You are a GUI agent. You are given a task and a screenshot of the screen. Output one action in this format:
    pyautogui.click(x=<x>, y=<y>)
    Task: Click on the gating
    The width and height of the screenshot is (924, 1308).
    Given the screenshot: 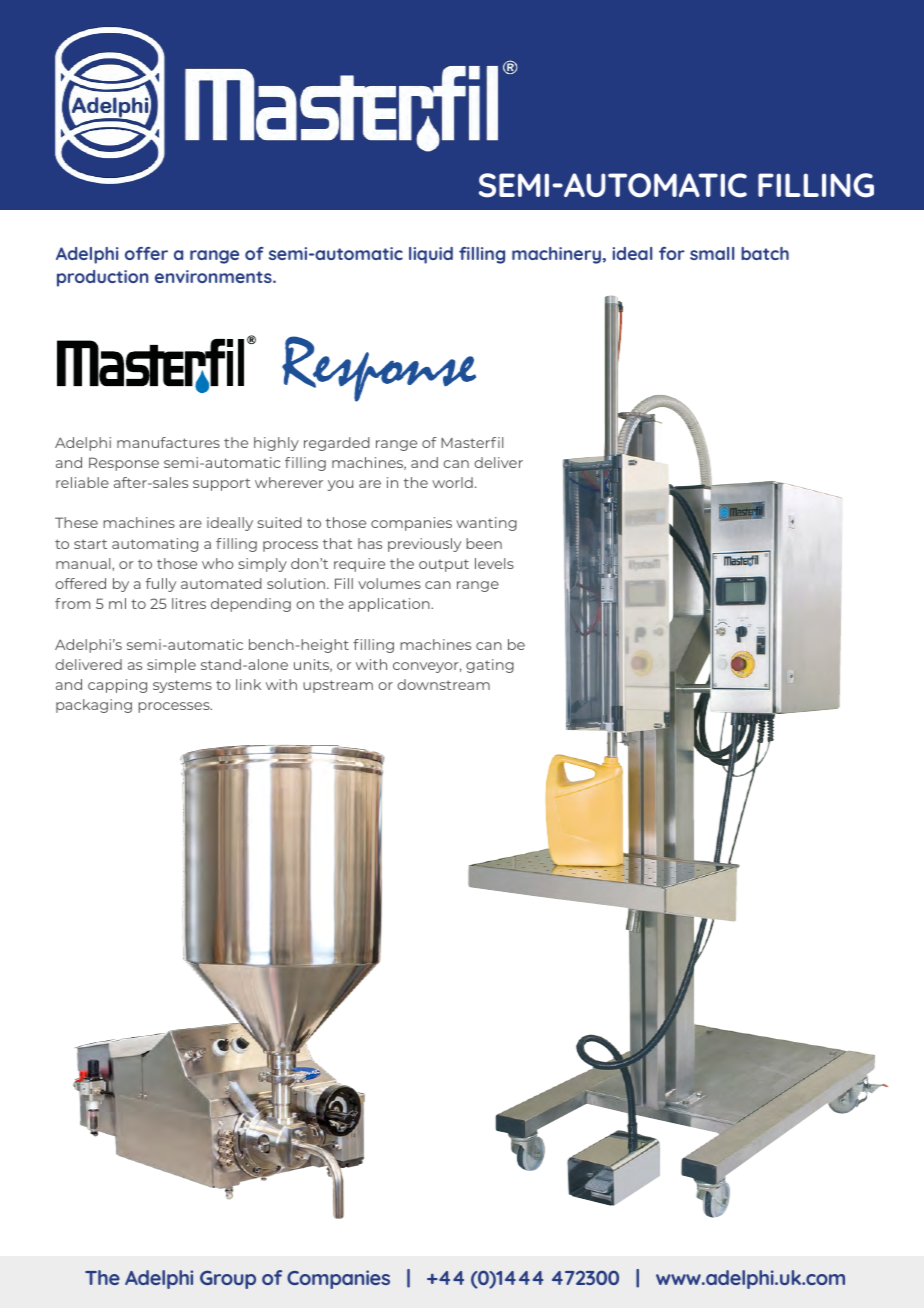 What is the action you would take?
    pyautogui.click(x=490, y=666)
